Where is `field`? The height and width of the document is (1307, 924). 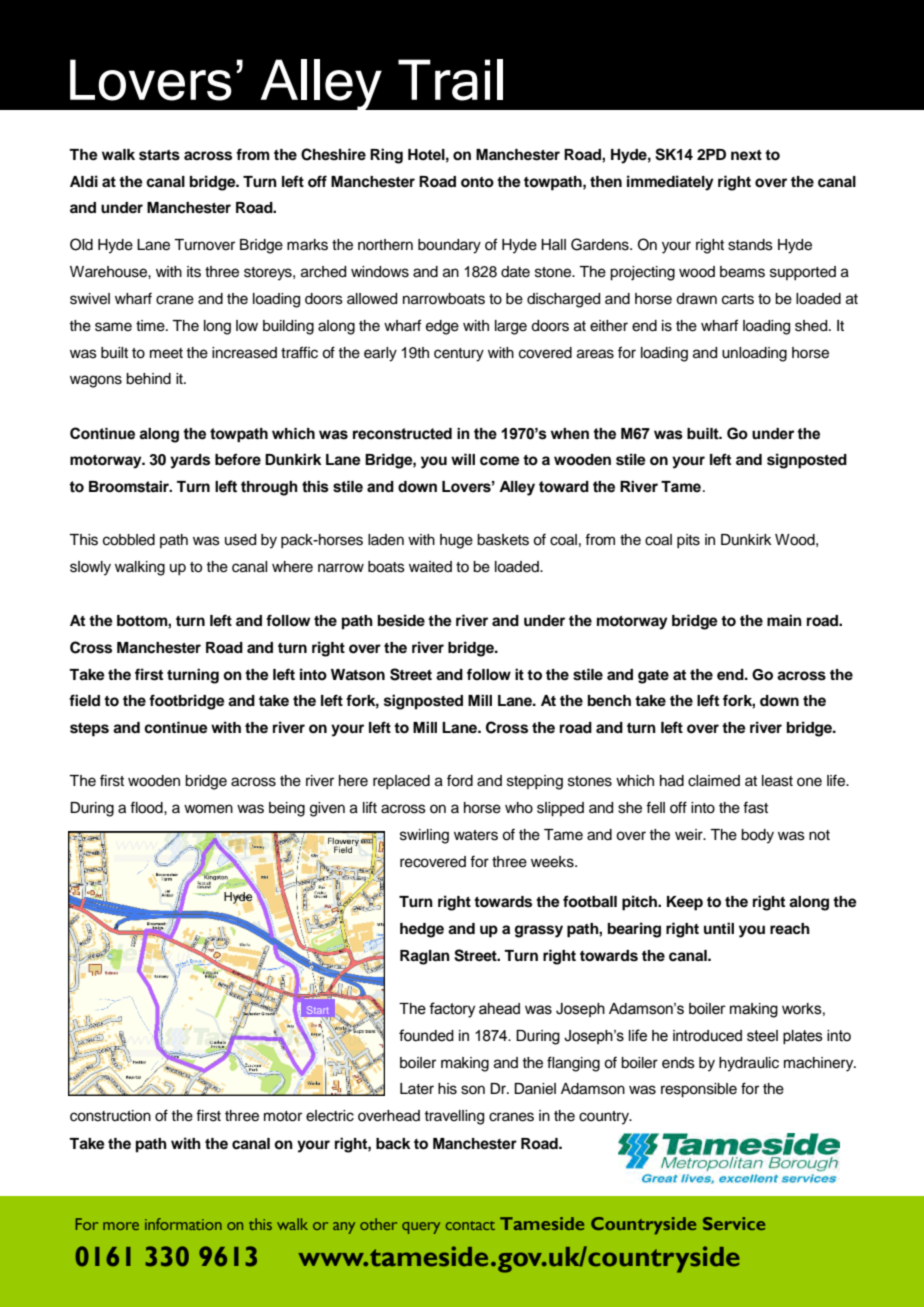
field is located at coordinates (84, 700).
